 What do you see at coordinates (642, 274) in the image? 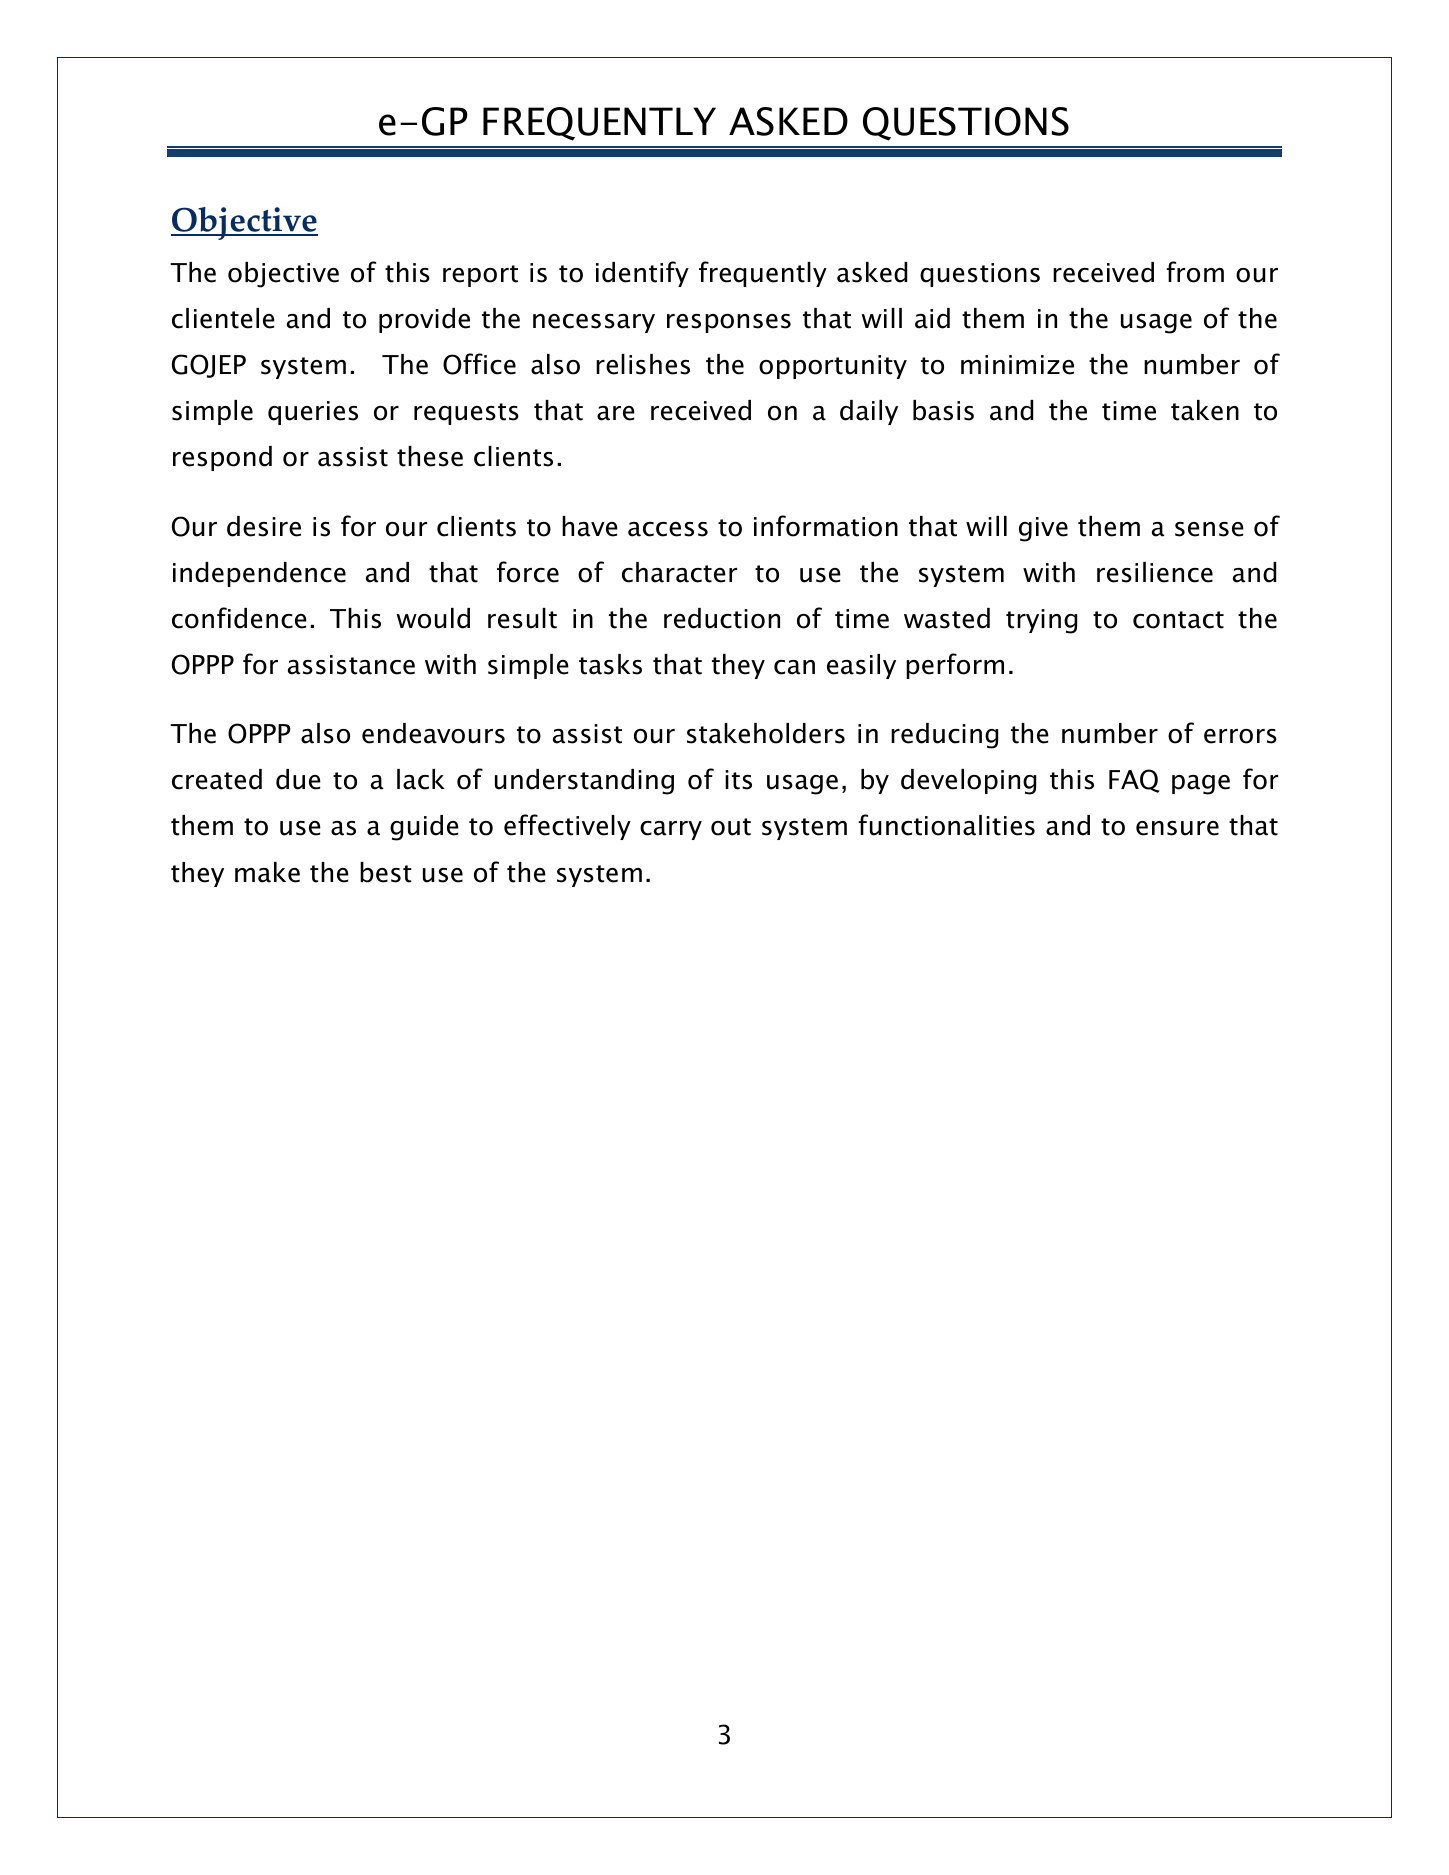
I see `identify` at bounding box center [642, 274].
